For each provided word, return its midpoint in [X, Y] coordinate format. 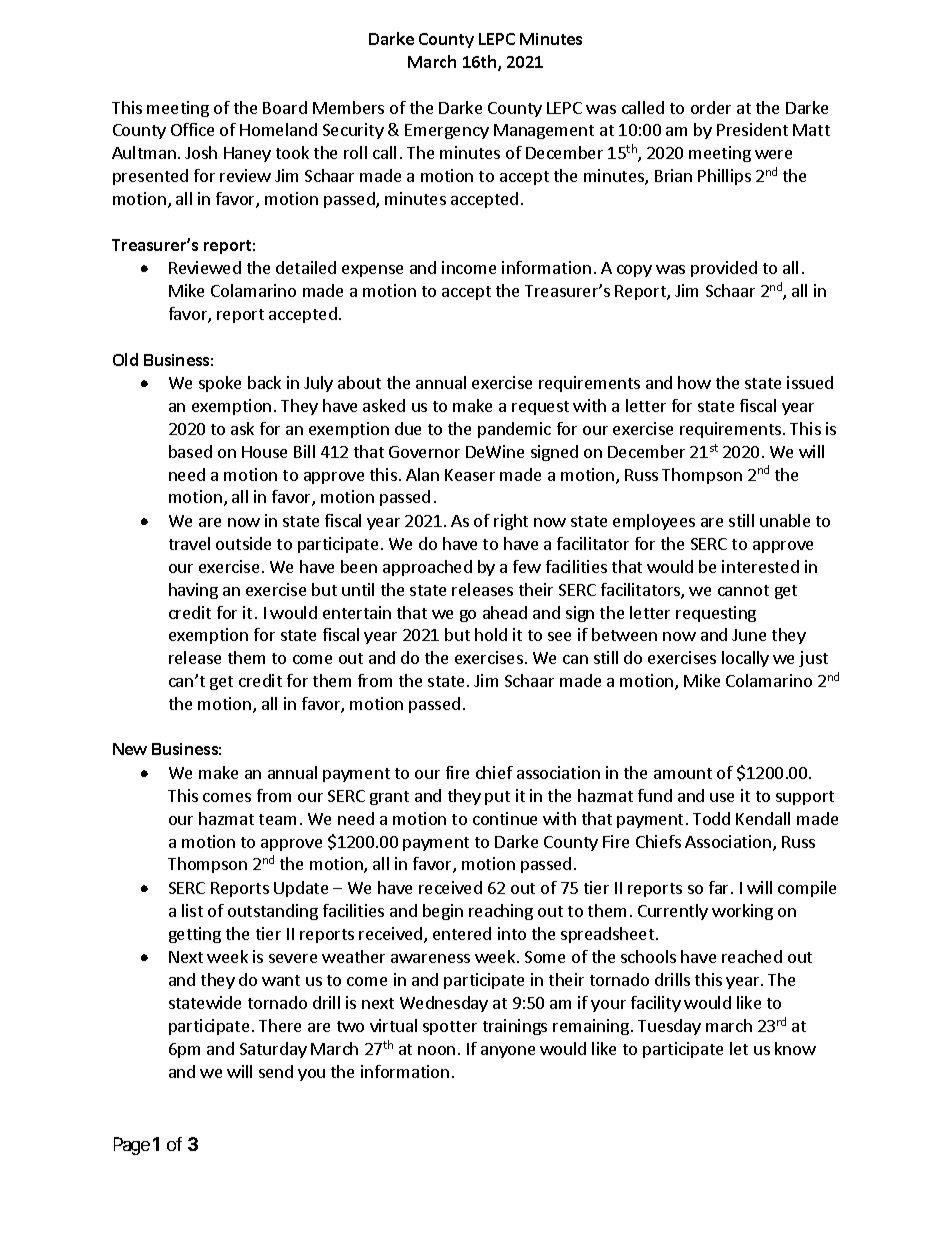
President [752, 129]
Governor [424, 452]
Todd [711, 818]
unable [785, 520]
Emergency [447, 131]
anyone [508, 1052]
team [277, 819]
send [276, 1071]
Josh [201, 152]
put [497, 798]
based [190, 451]
